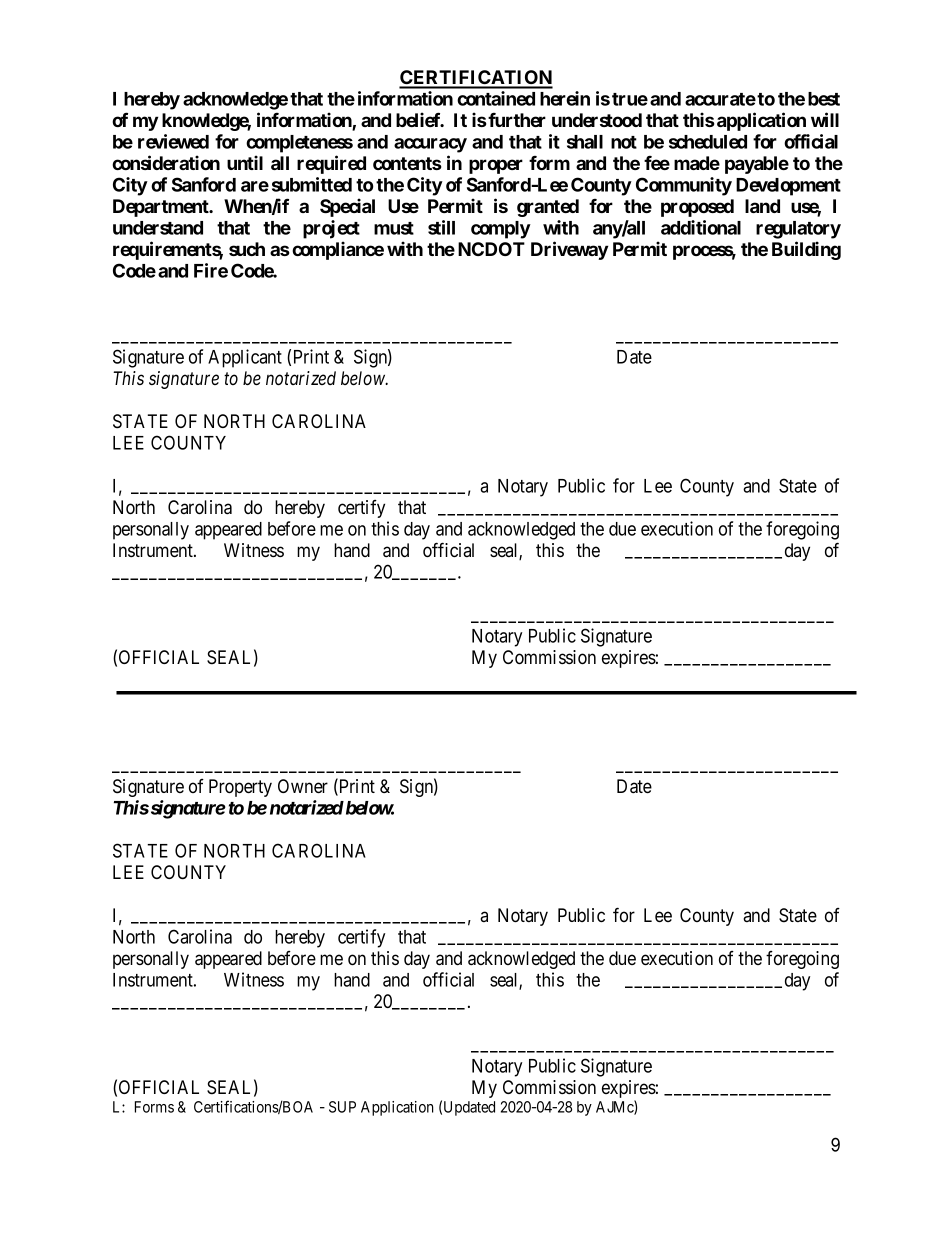 Image resolution: width=952 pixels, height=1233 pixels. What do you see at coordinates (708, 142) in the image?
I see `scheduled` at bounding box center [708, 142].
